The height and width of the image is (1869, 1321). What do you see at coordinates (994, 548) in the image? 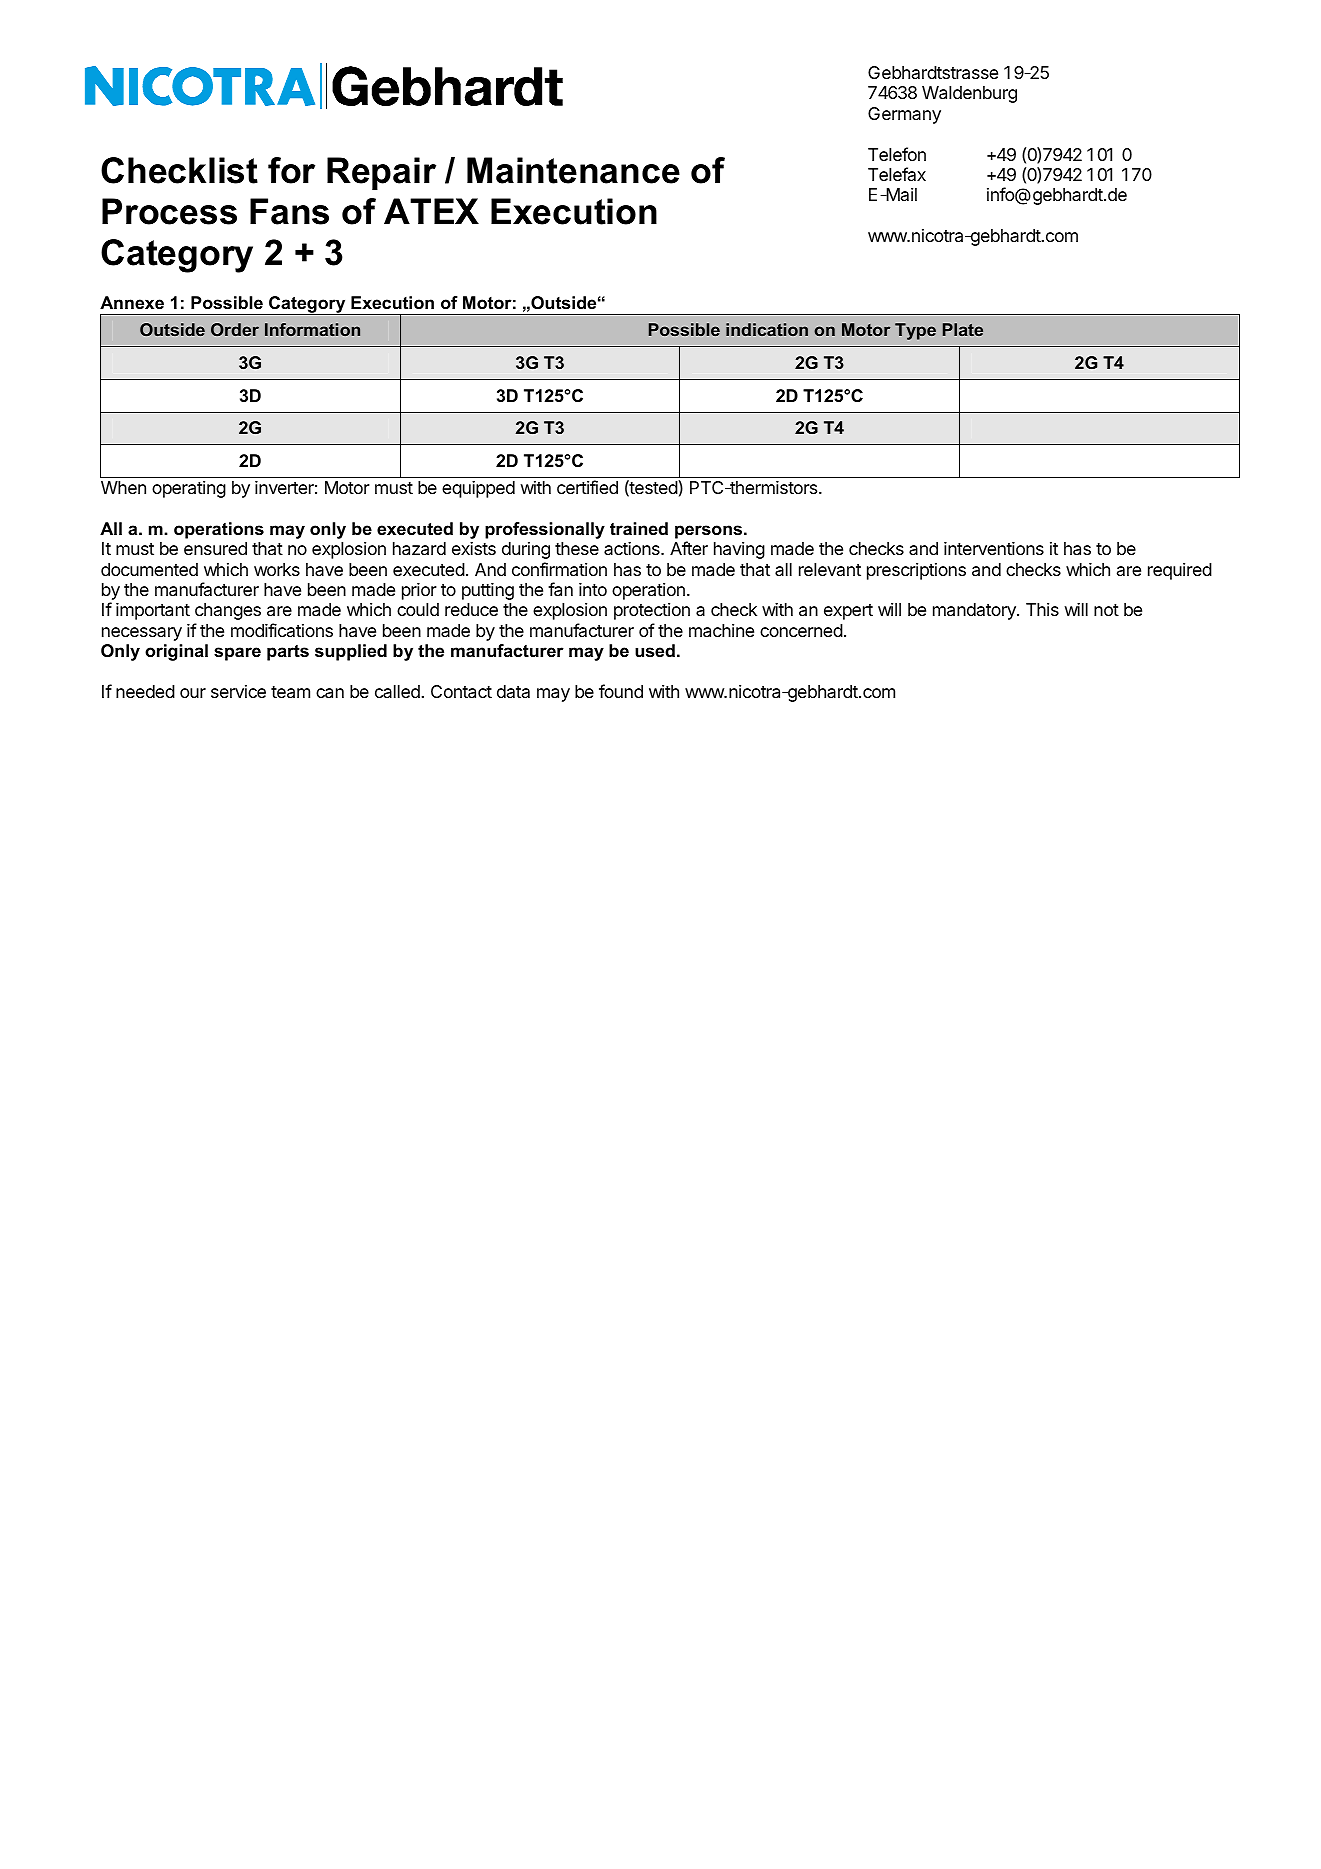
I see `interventions` at bounding box center [994, 548].
